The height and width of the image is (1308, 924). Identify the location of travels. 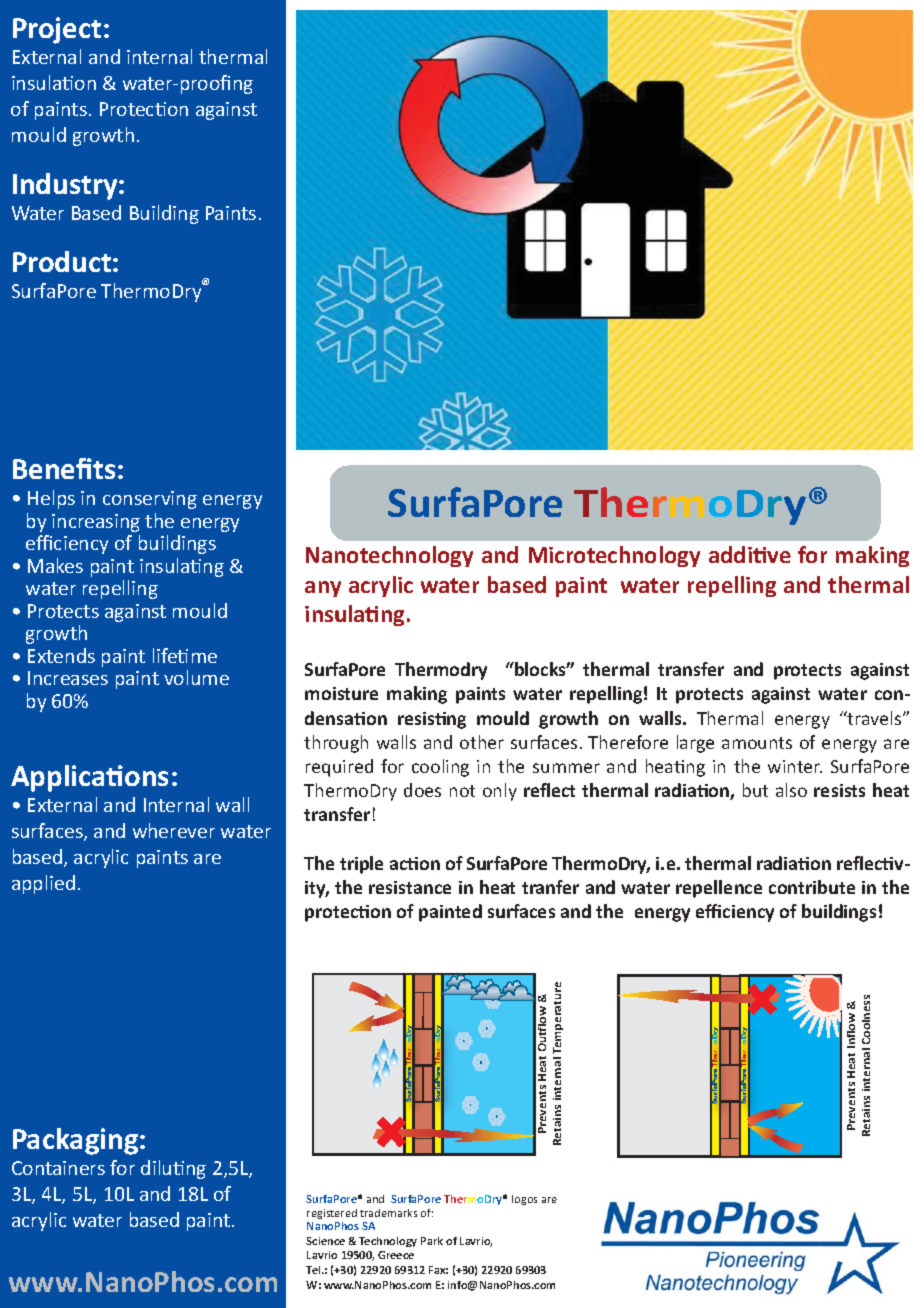
(875, 718).
